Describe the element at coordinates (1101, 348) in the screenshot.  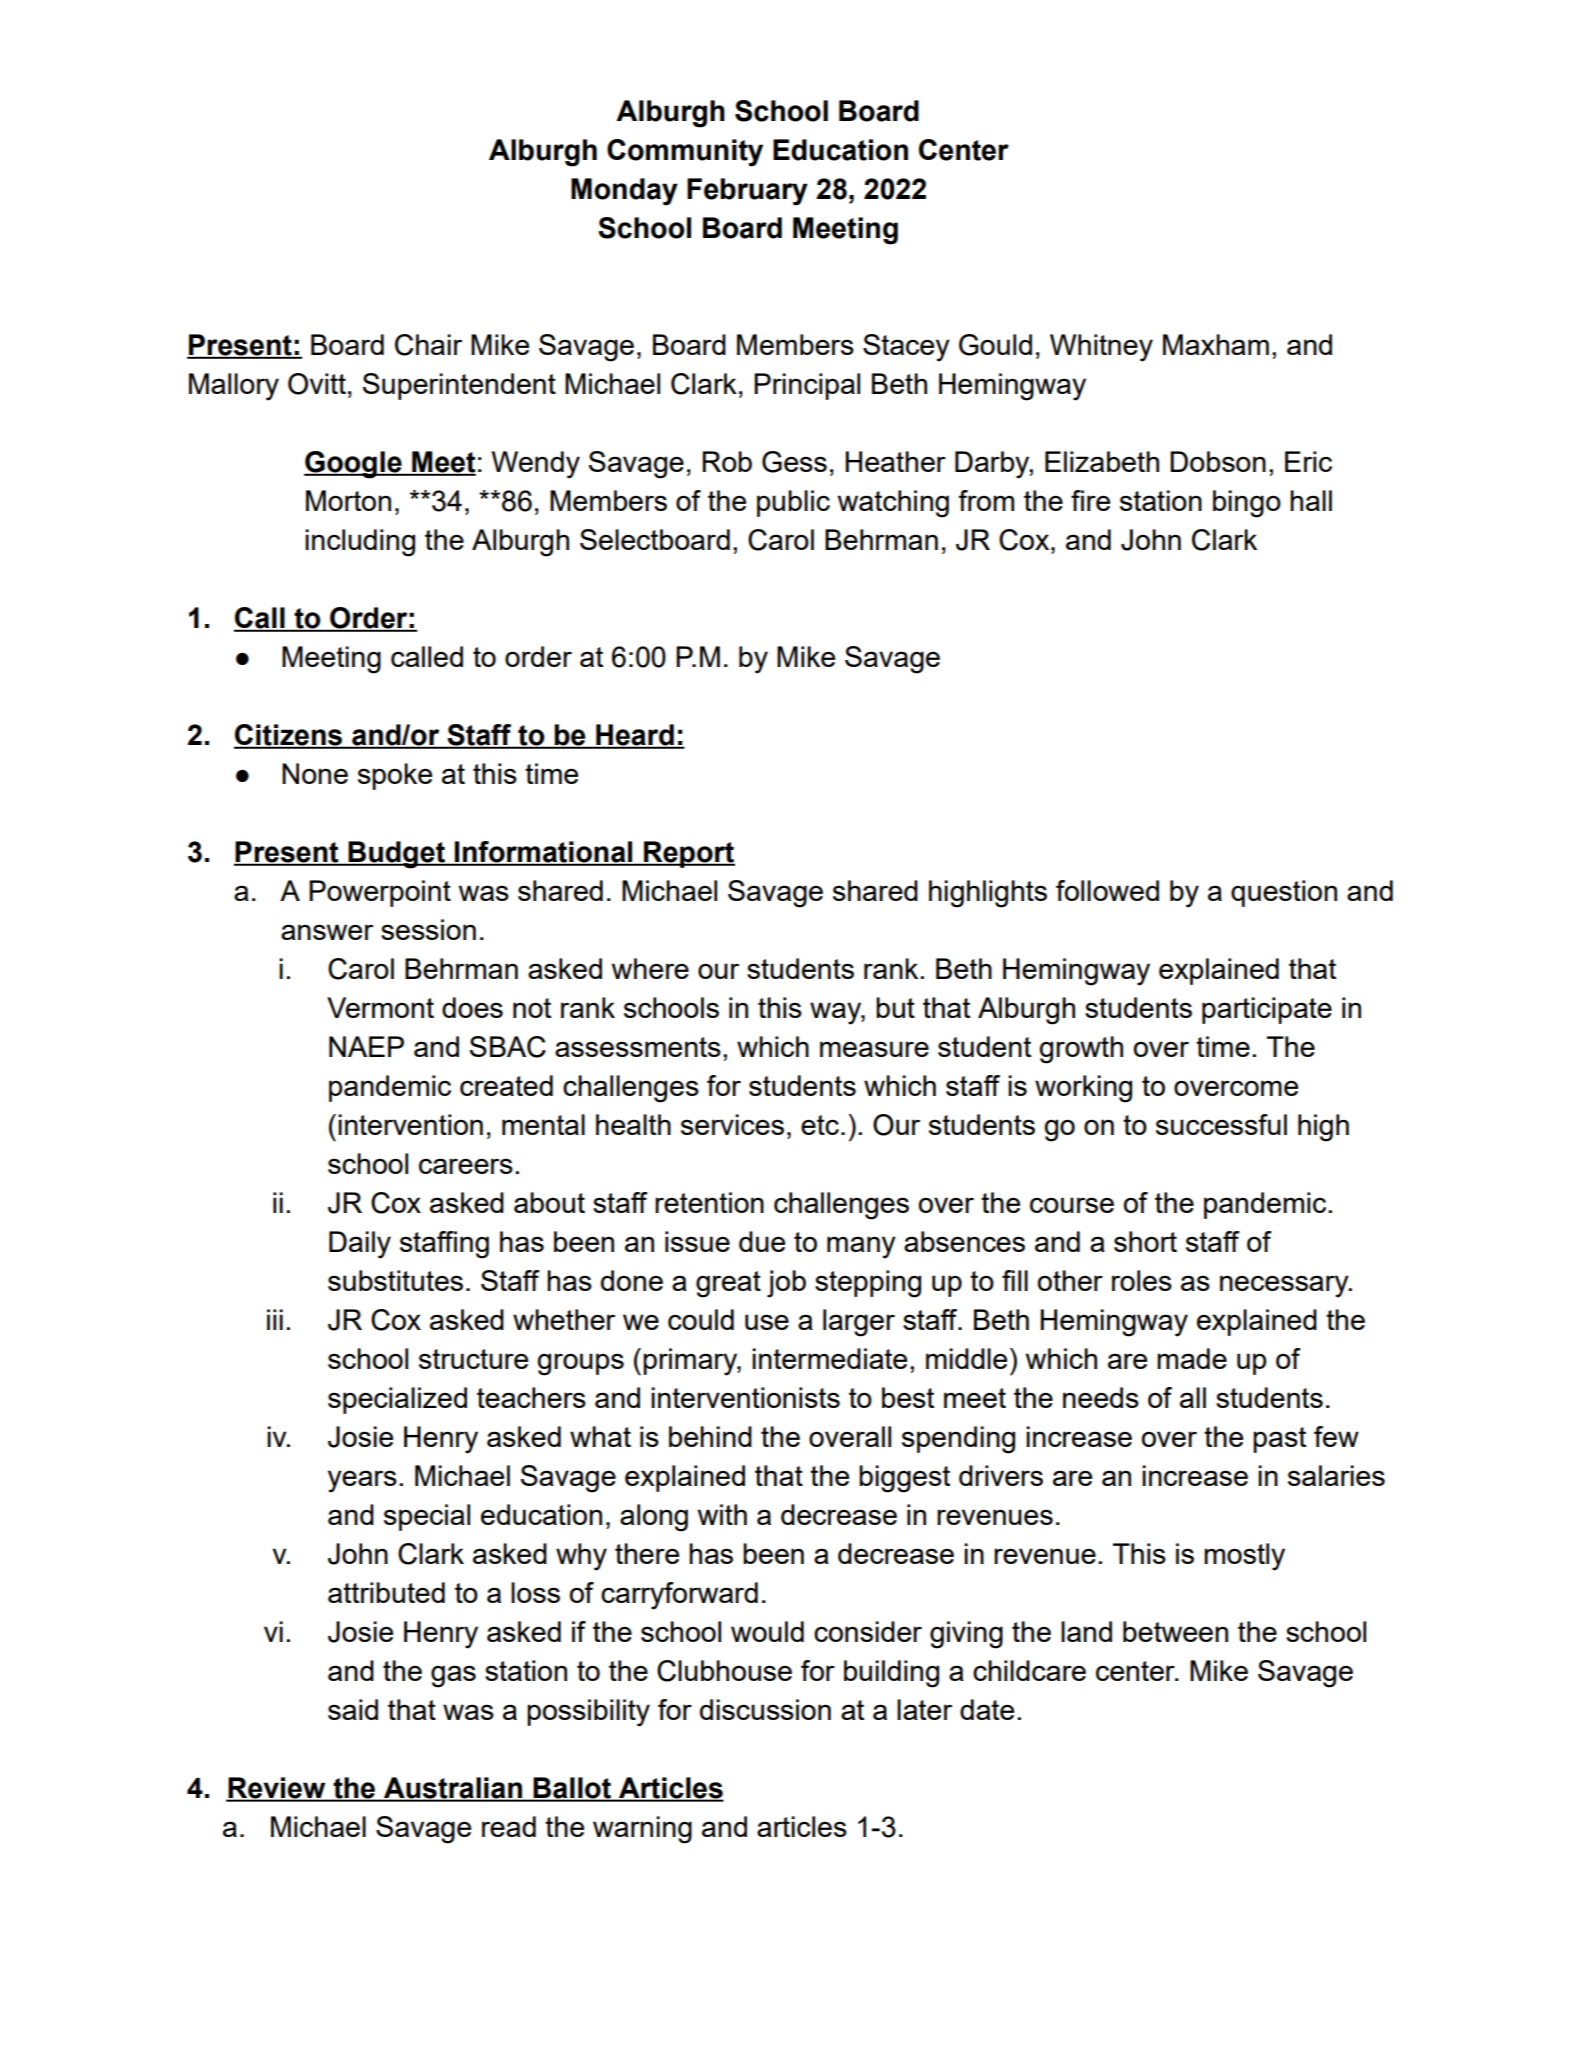
I see `Whitney` at that location.
